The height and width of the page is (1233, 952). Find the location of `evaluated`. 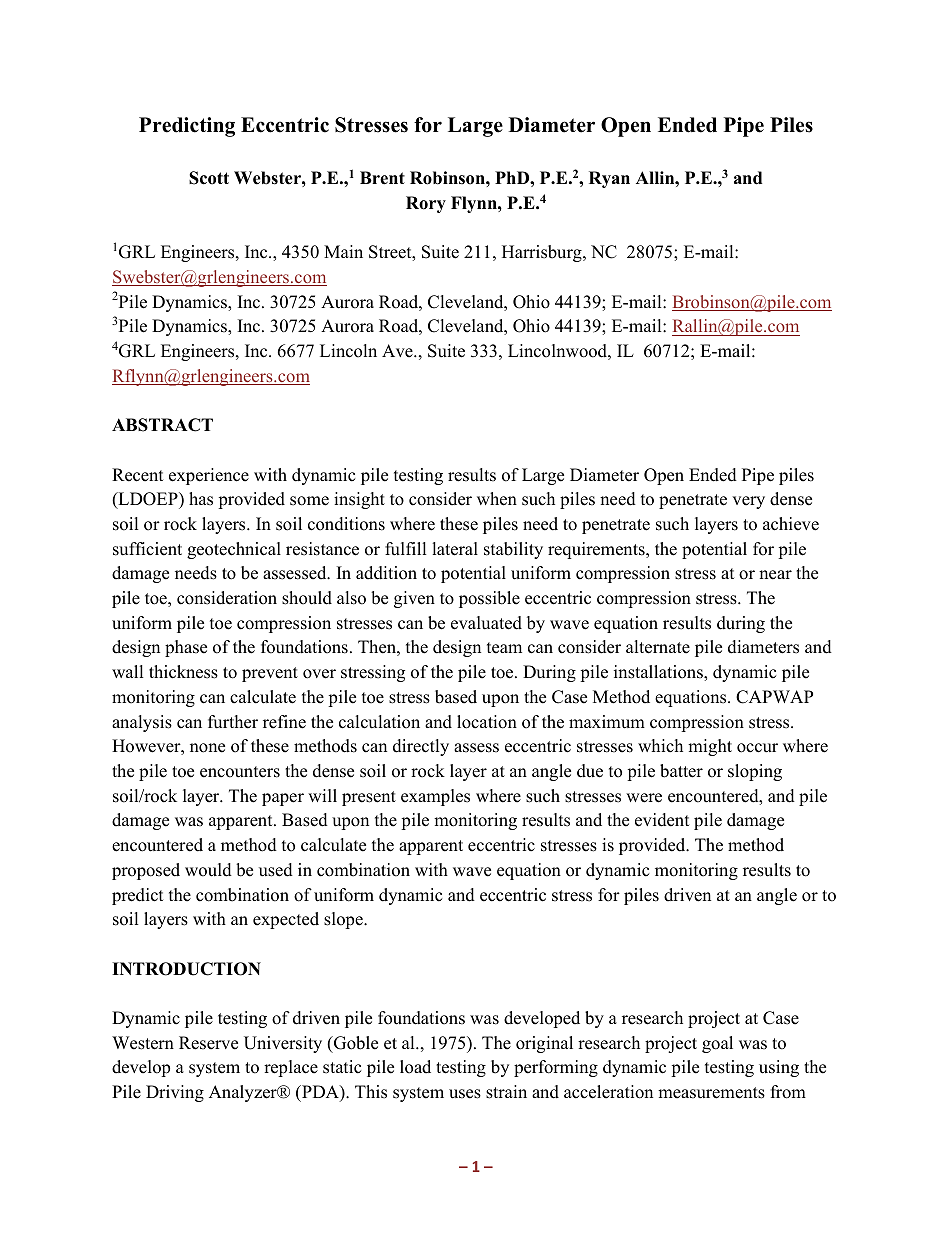

evaluated is located at coordinates (486, 623).
